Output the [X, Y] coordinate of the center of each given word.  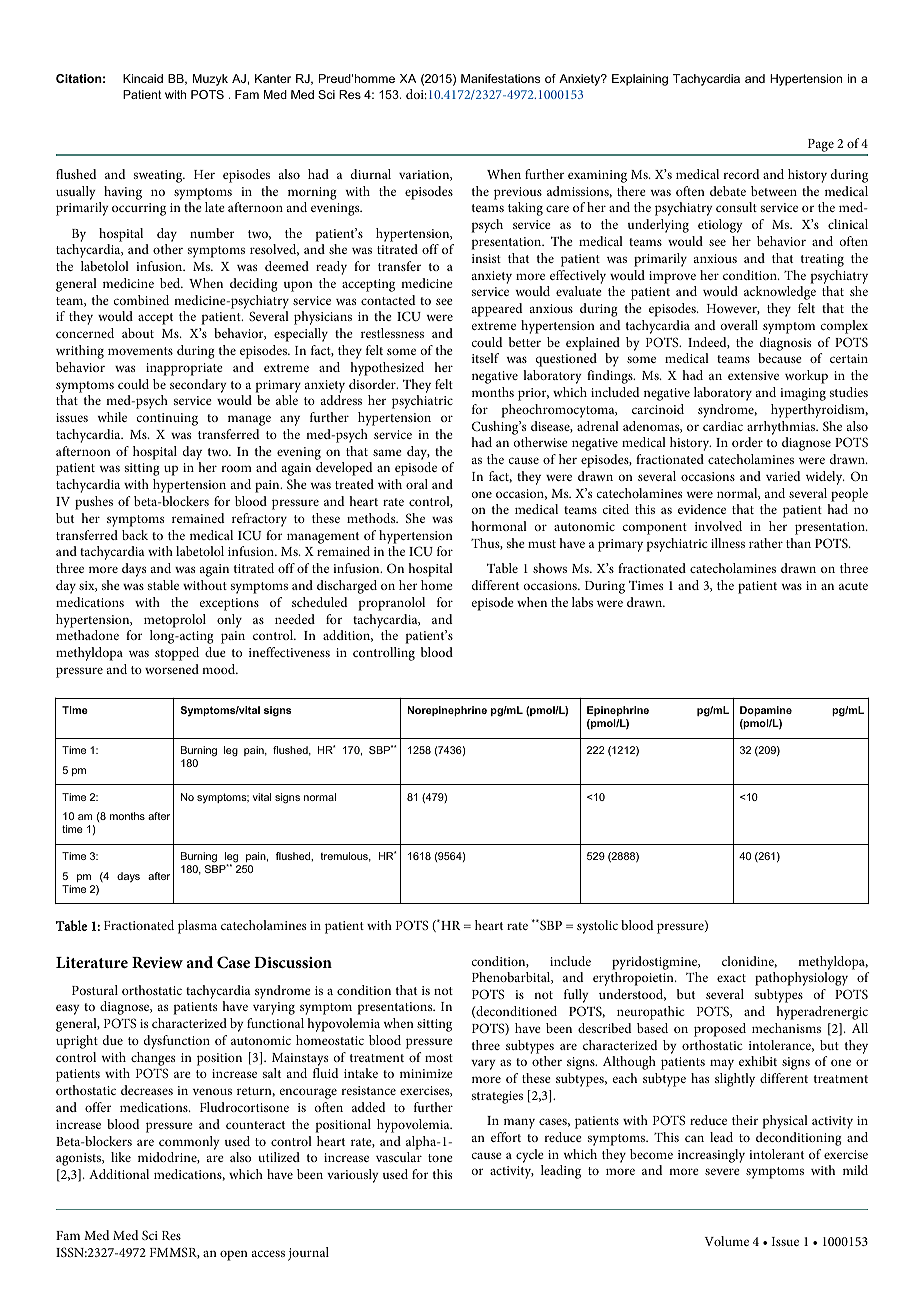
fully [576, 996]
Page [821, 147]
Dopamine [766, 711]
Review [157, 962]
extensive [753, 375]
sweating [159, 176]
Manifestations [500, 78]
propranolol [392, 604]
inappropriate [184, 369]
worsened [172, 669]
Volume [727, 1241]
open [234, 1255]
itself [485, 358]
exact [731, 978]
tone [440, 1158]
